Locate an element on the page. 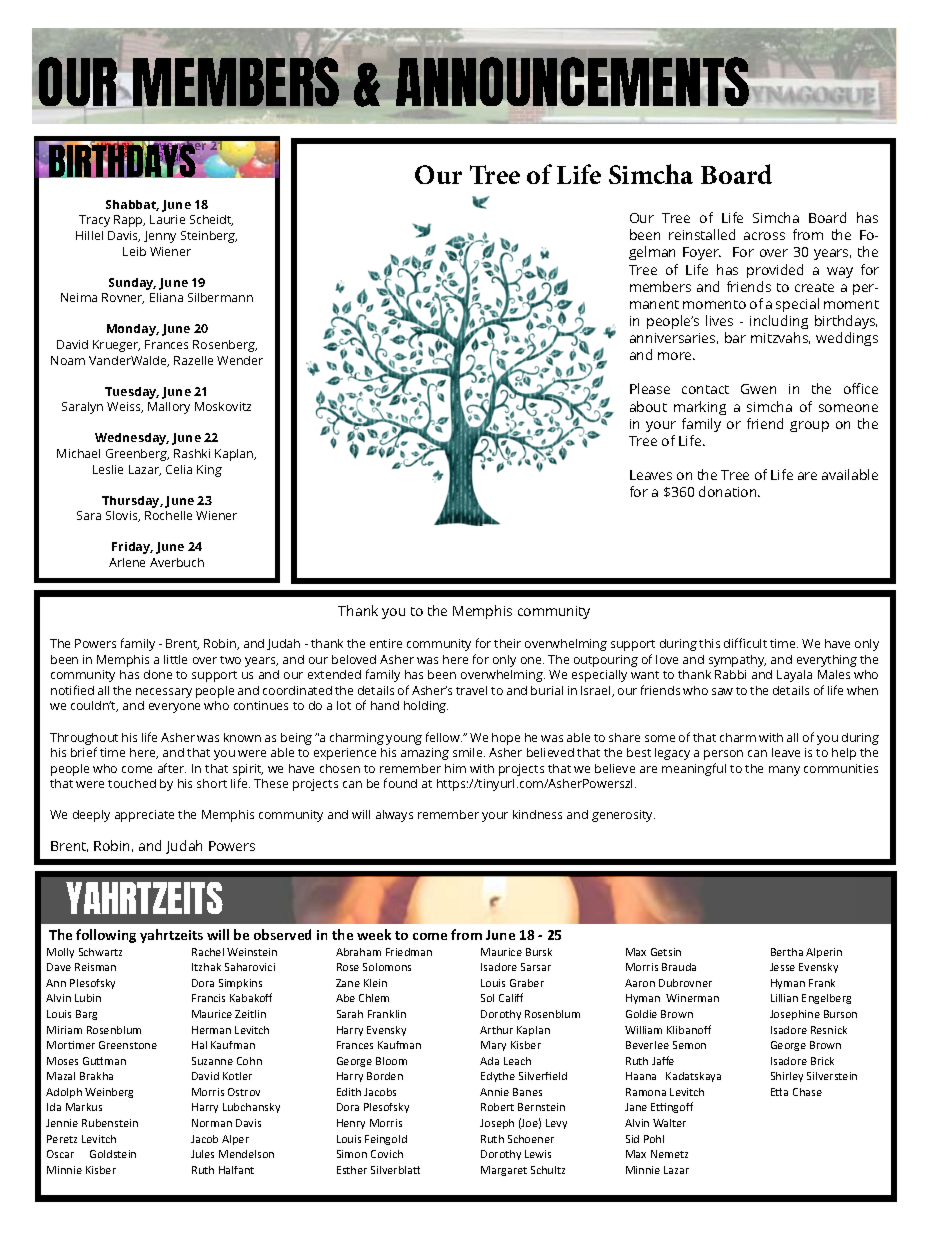 The width and height of the document is (952, 1233). following is located at coordinates (106, 936).
